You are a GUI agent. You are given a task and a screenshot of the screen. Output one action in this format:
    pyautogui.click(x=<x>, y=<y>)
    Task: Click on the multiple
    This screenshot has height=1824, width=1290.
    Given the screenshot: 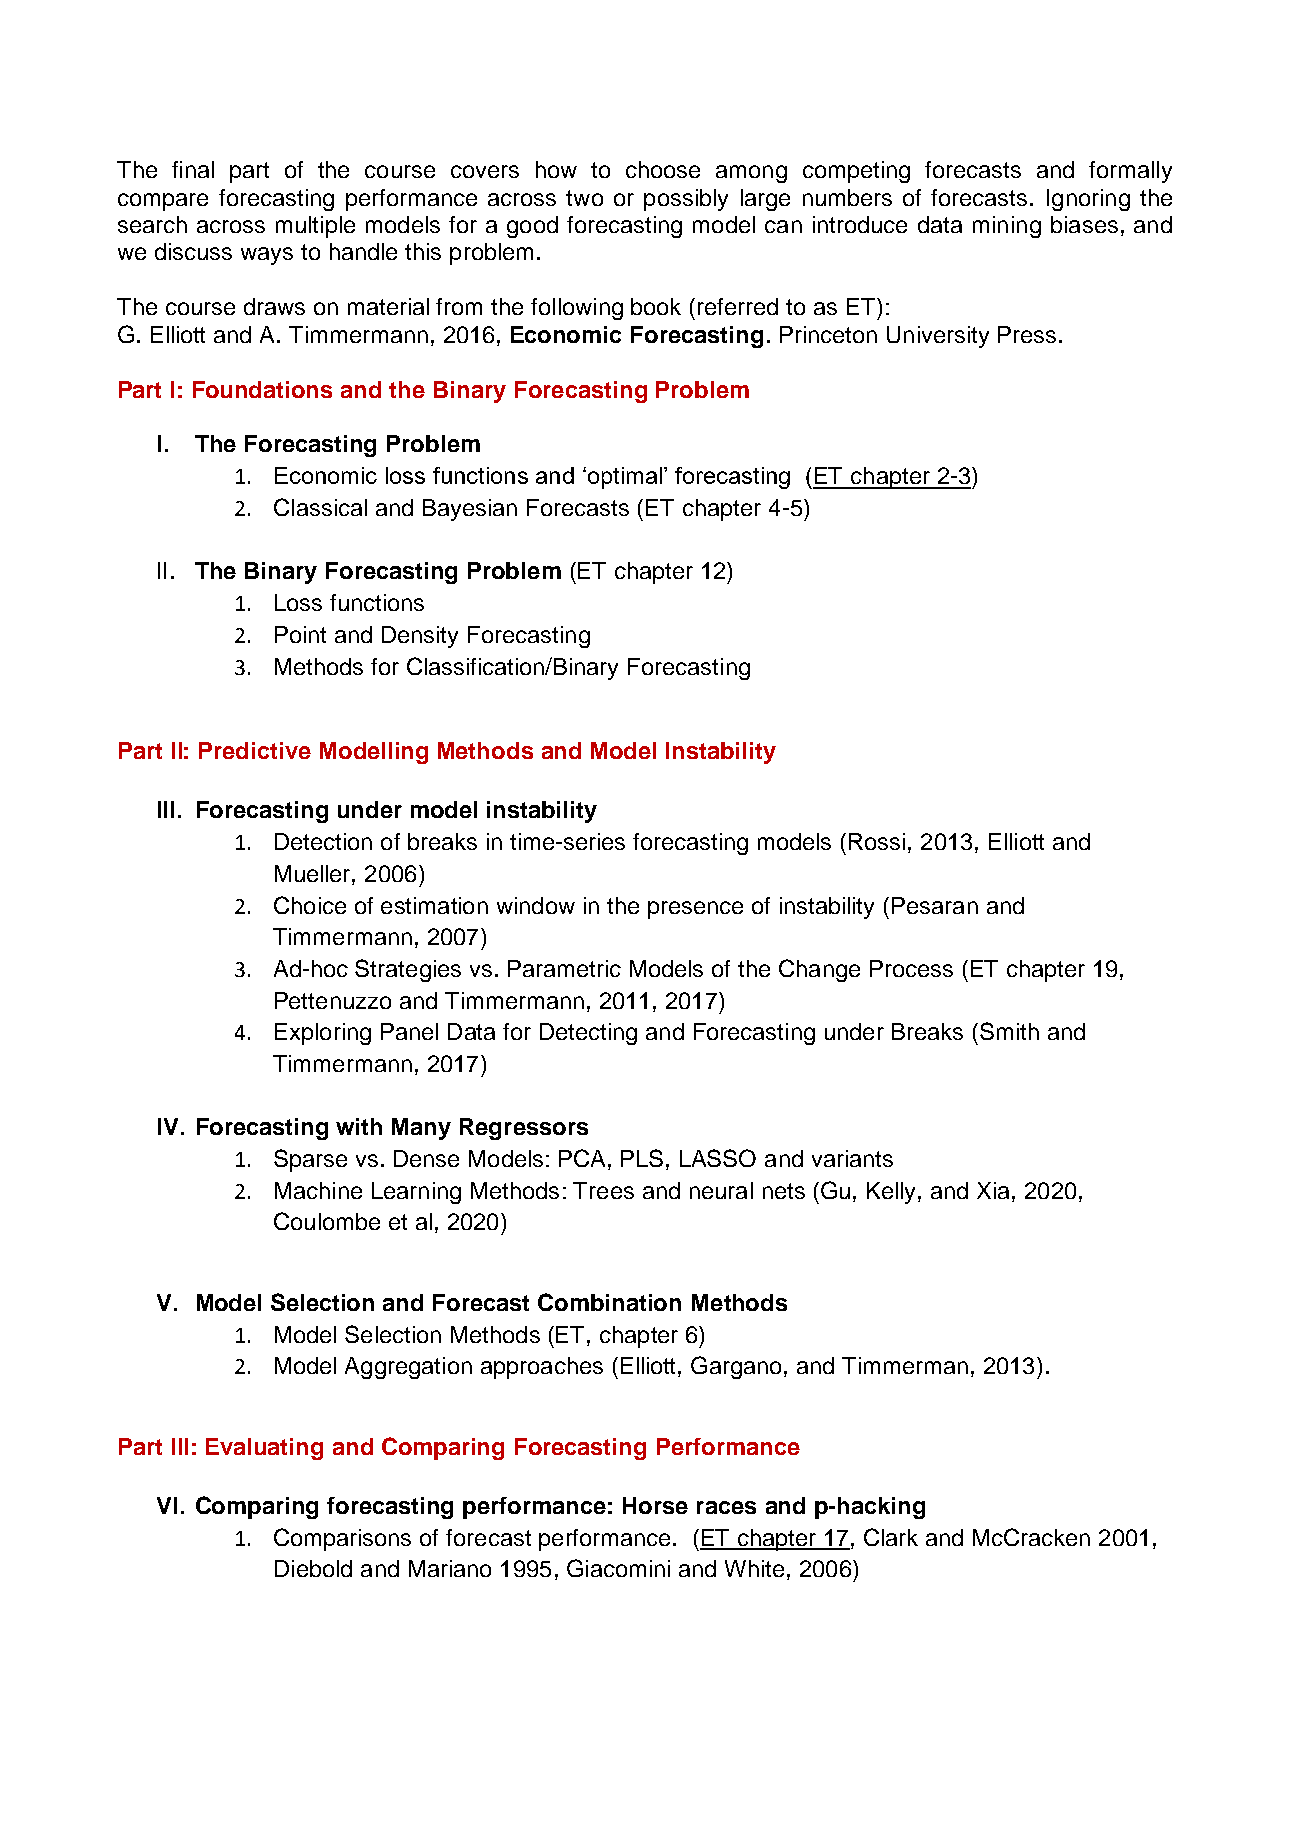 What is the action you would take?
    pyautogui.click(x=315, y=227)
